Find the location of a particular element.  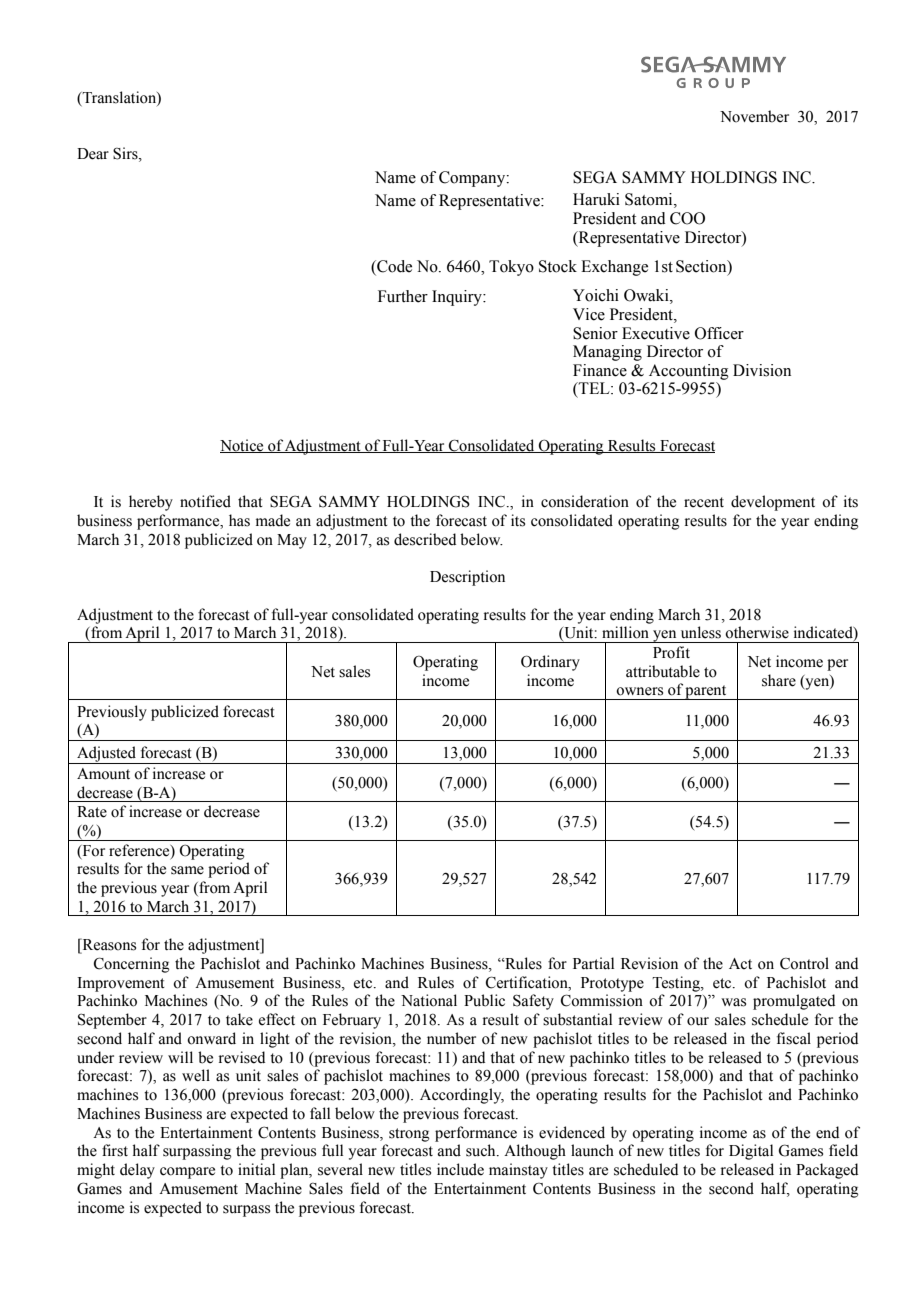

November is located at coordinates (754, 116).
